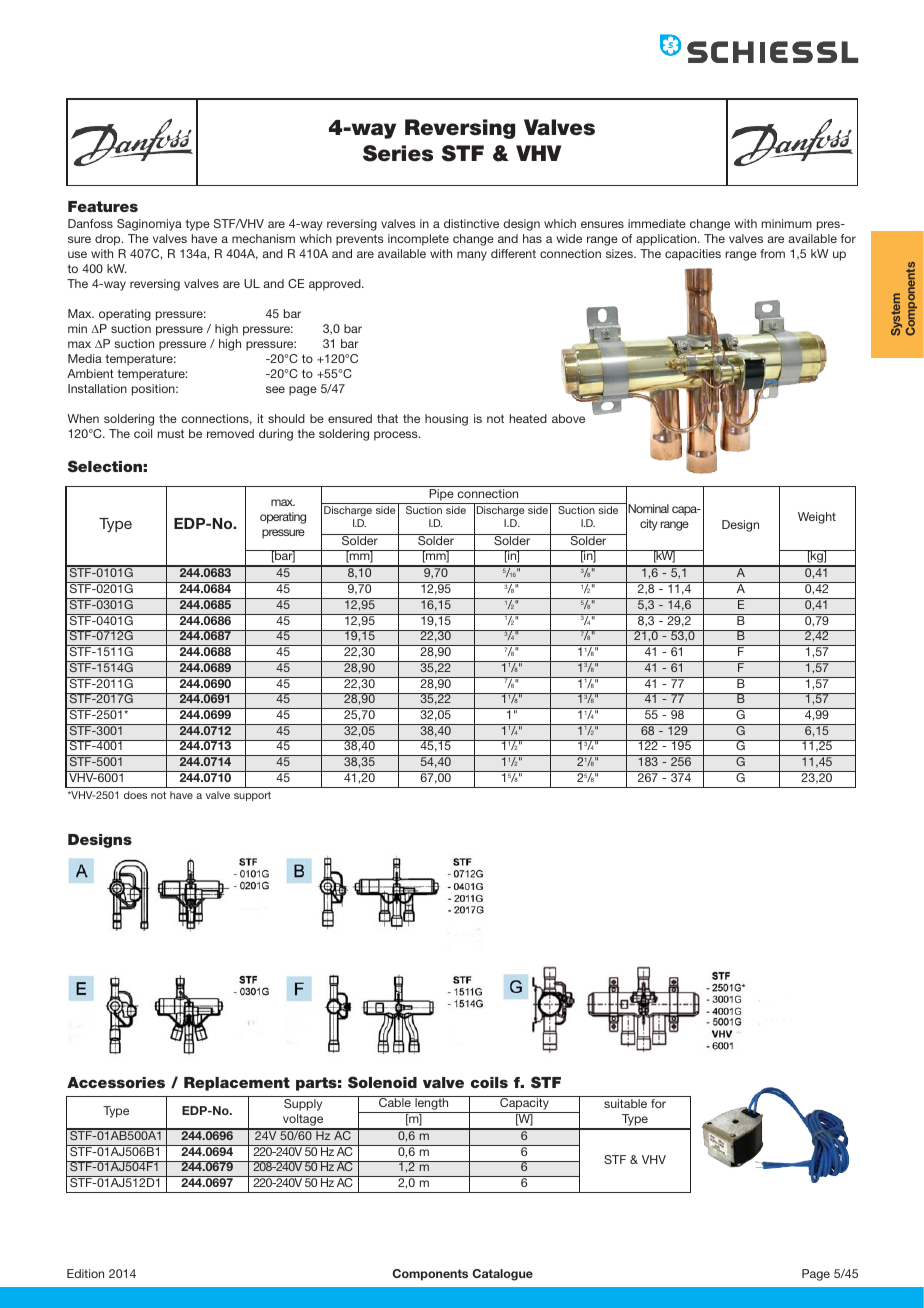  Describe the element at coordinates (625, 1103) in the page. I see `suitable` at that location.
